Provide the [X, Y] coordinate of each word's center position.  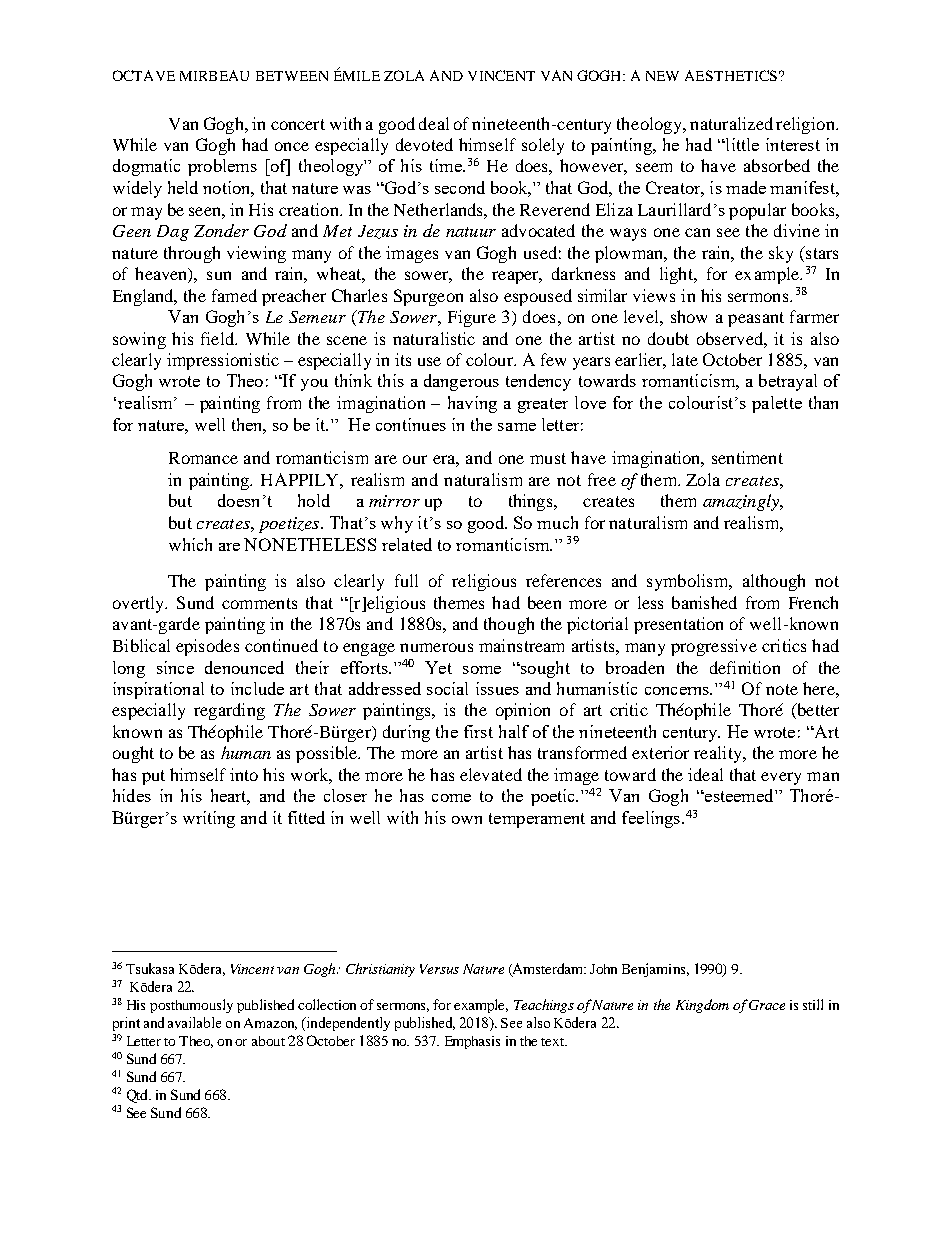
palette [777, 404]
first [478, 731]
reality [719, 754]
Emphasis [472, 1042]
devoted [424, 144]
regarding [229, 711]
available [194, 1022]
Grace [767, 1005]
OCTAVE [144, 75]
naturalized [731, 123]
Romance [203, 458]
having [472, 404]
